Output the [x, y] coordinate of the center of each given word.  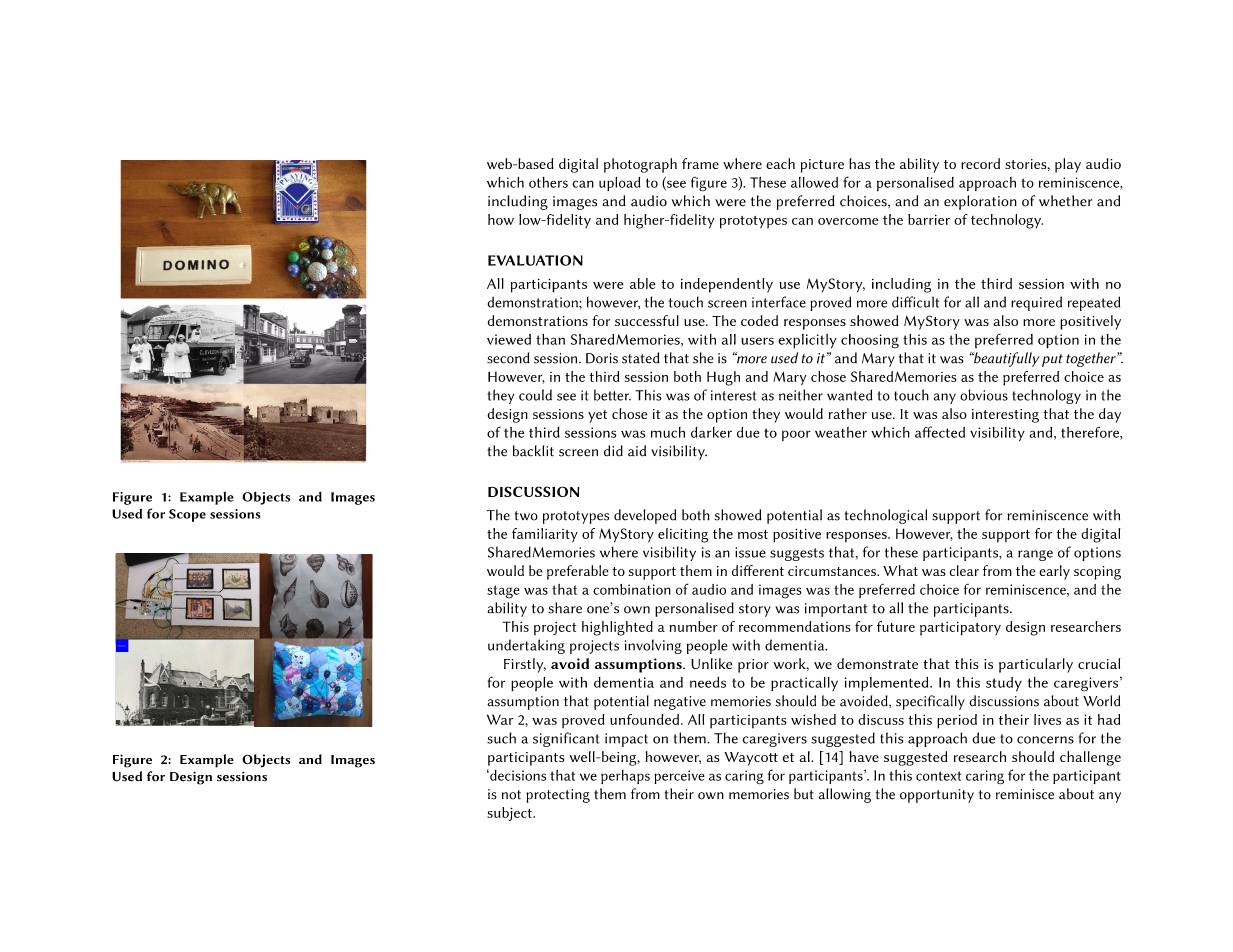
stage [503, 592]
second [508, 358]
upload [620, 184]
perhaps [625, 777]
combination [632, 589]
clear [964, 570]
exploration [980, 202]
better [612, 395]
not [511, 795]
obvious [984, 395]
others [548, 182]
